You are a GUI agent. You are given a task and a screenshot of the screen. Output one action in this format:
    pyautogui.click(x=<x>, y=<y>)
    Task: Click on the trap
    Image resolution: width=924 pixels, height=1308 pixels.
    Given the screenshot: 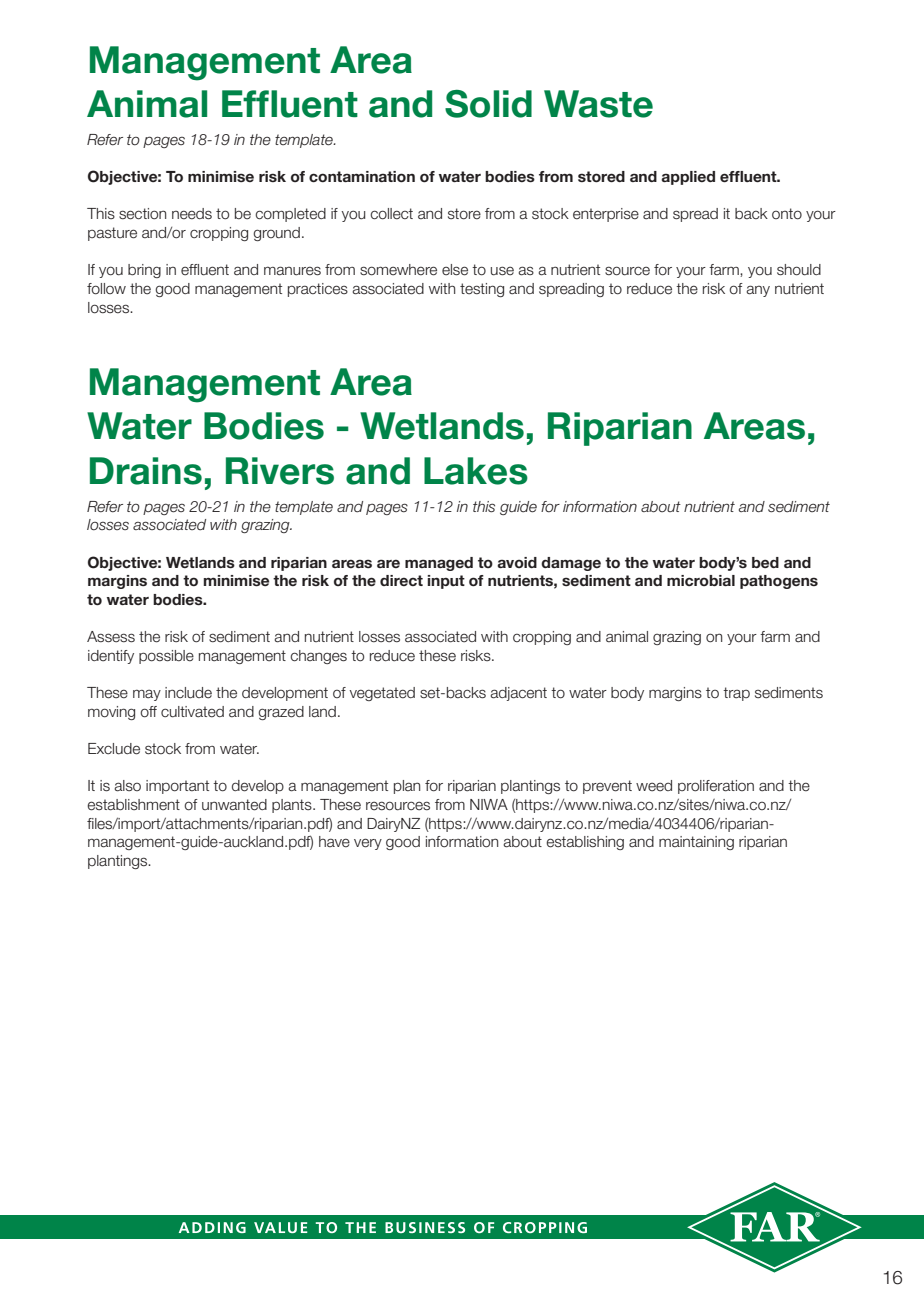 What is the action you would take?
    pyautogui.click(x=736, y=694)
